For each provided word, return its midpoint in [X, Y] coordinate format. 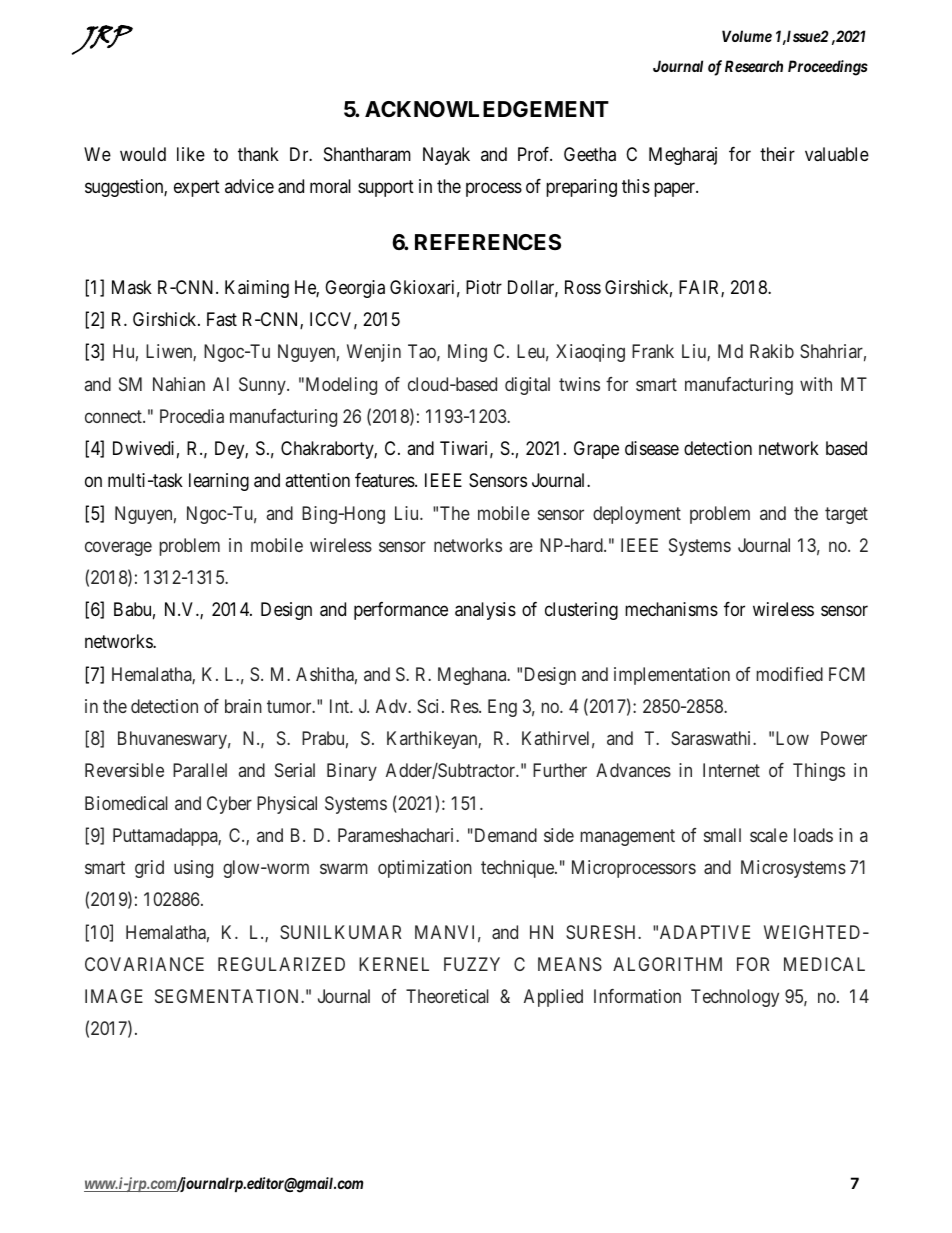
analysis [485, 611]
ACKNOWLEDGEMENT [487, 109]
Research [754, 66]
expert [197, 188]
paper [676, 190]
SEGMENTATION [228, 996]
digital [527, 386]
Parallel [200, 770]
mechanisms [671, 609]
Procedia [192, 416]
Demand [504, 835]
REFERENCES [488, 242]
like [191, 154]
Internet [731, 770]
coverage [118, 548]
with [816, 384]
